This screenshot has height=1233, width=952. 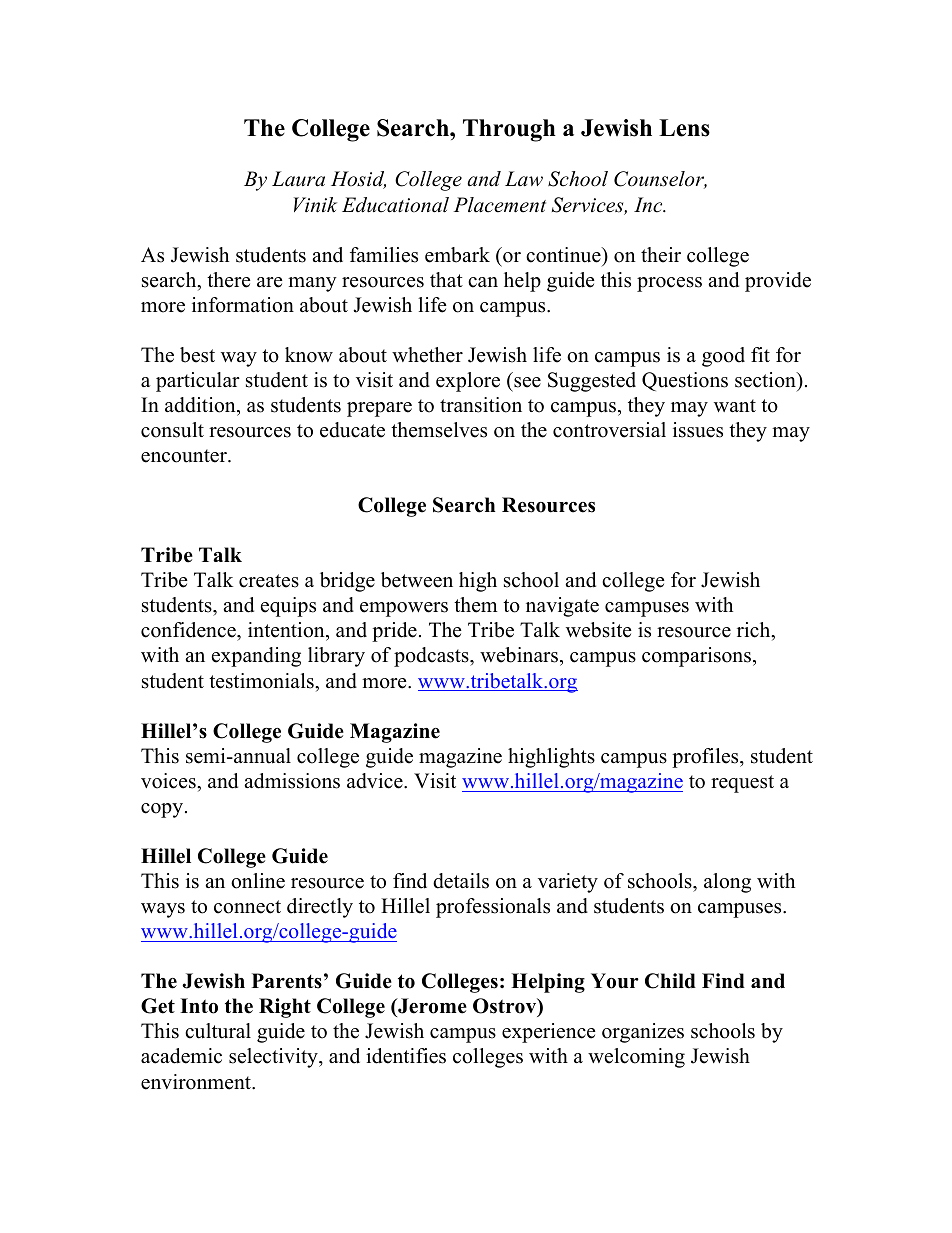 What do you see at coordinates (269, 581) in the screenshot?
I see `creates` at bounding box center [269, 581].
